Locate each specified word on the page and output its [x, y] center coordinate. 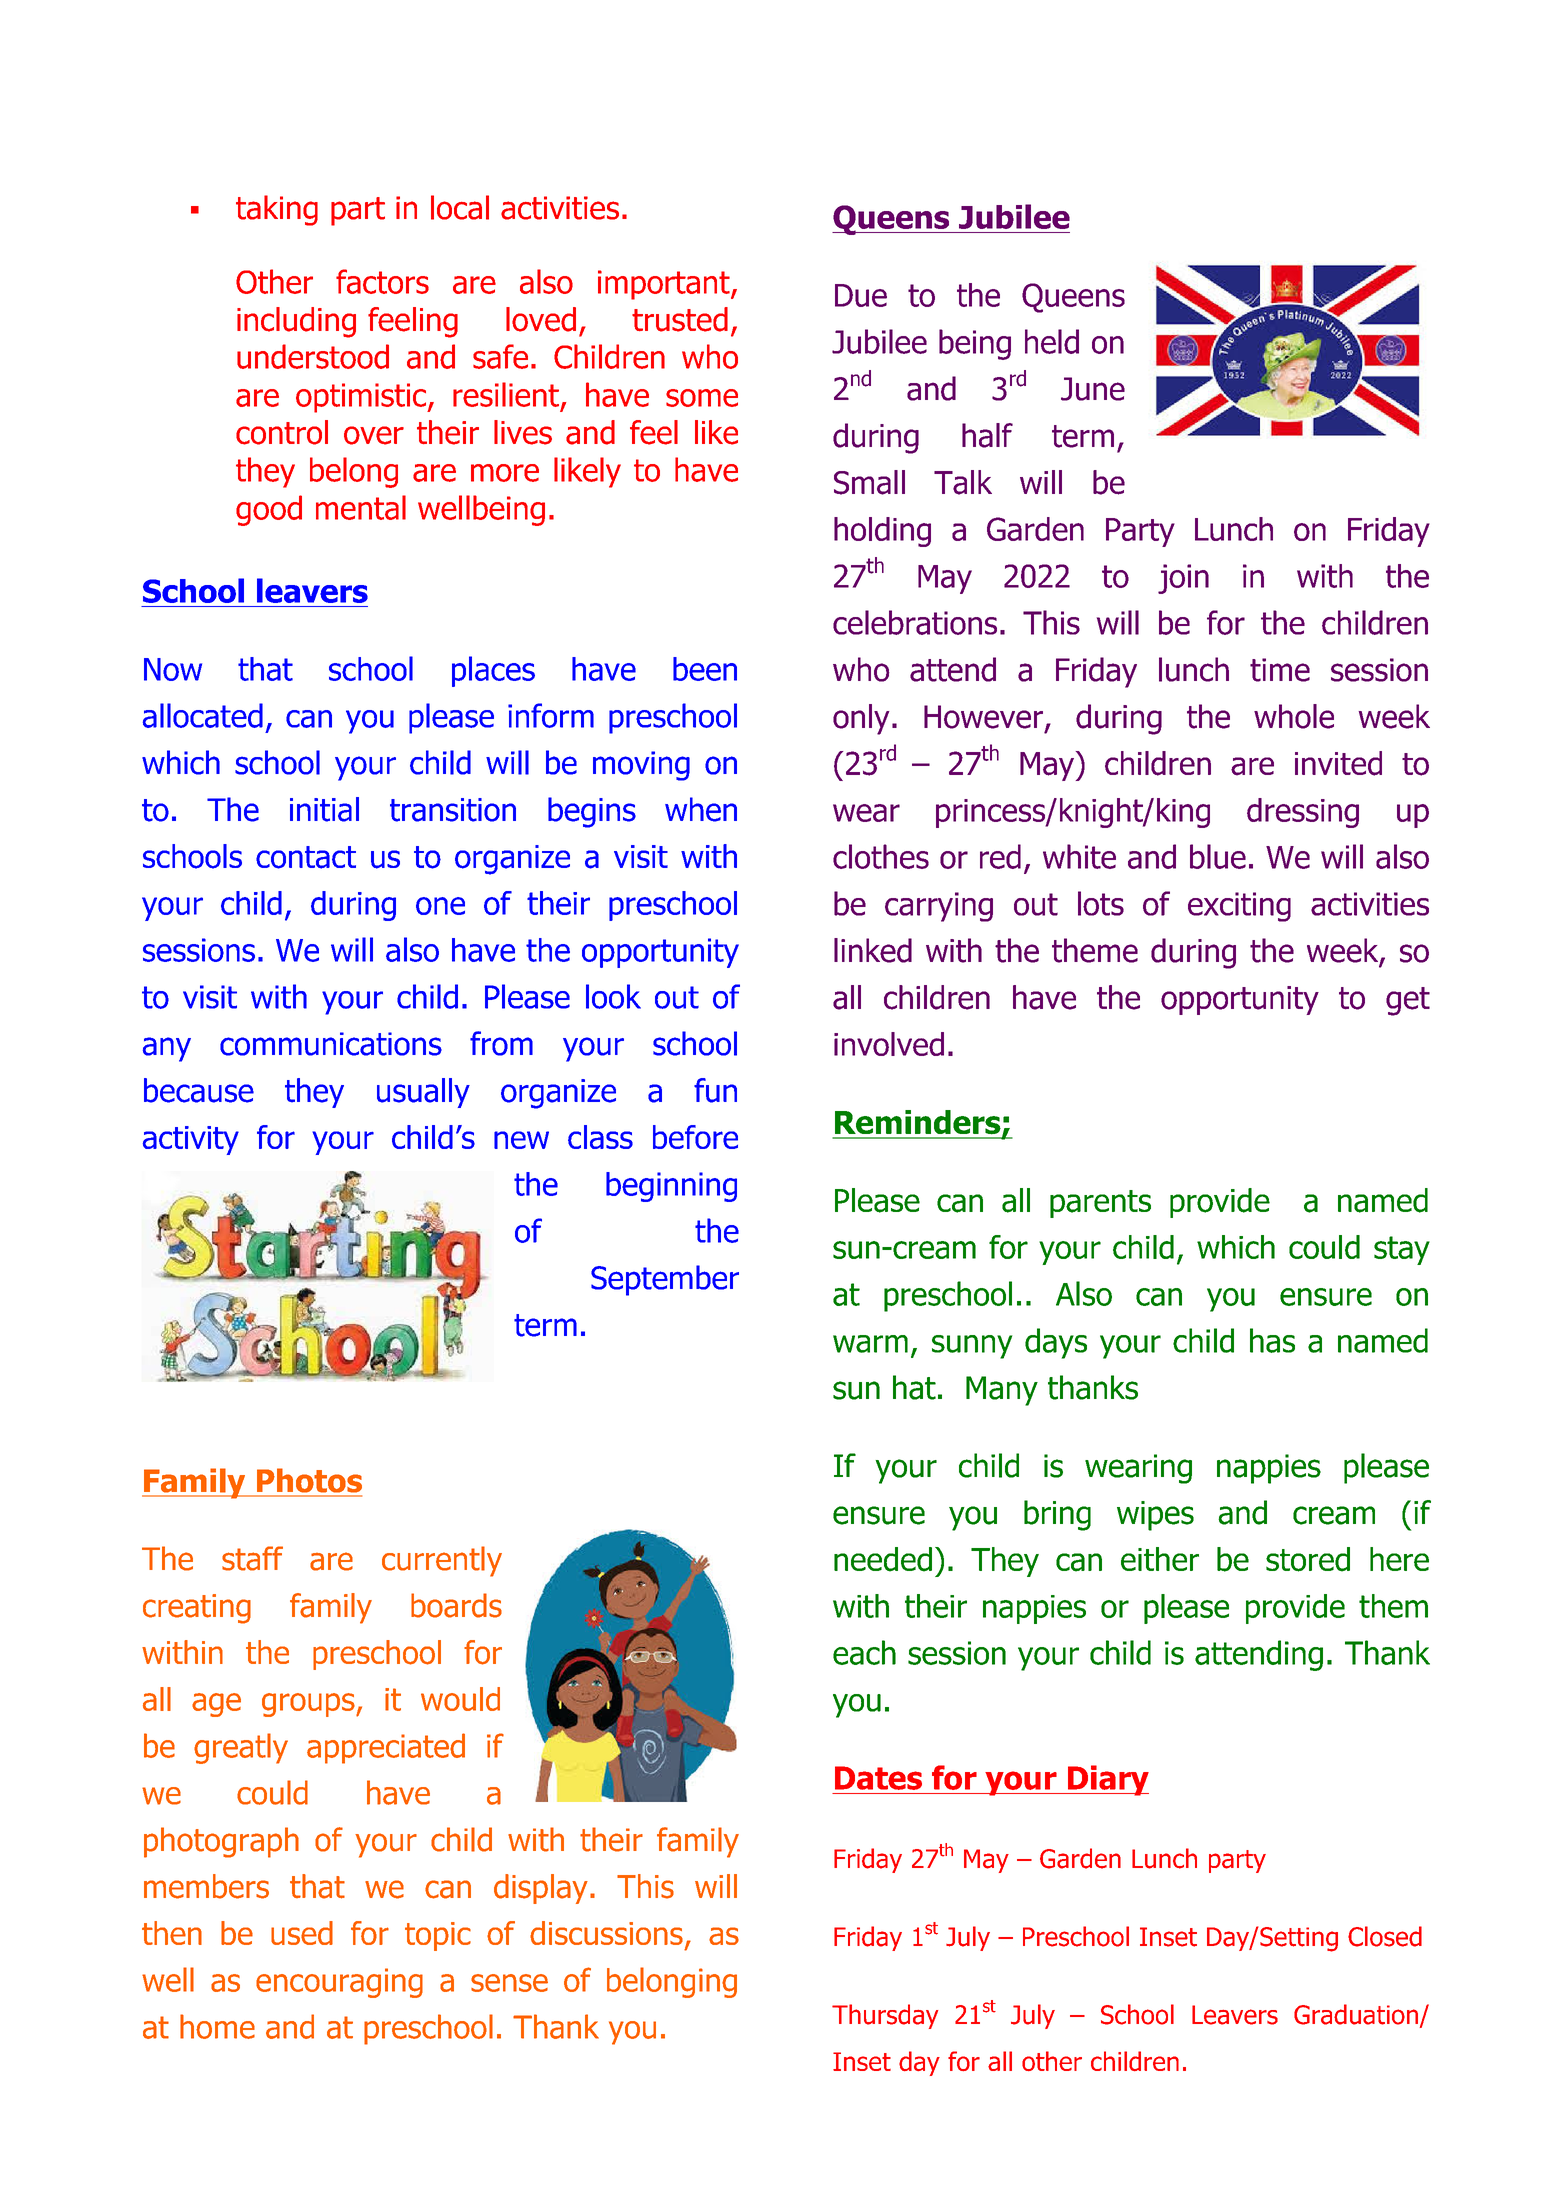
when [701, 809]
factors [382, 281]
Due [861, 295]
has [1272, 1340]
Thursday [885, 2016]
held [1052, 341]
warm [870, 1344]
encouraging [339, 1983]
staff [252, 1558]
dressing [1303, 813]
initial [324, 809]
